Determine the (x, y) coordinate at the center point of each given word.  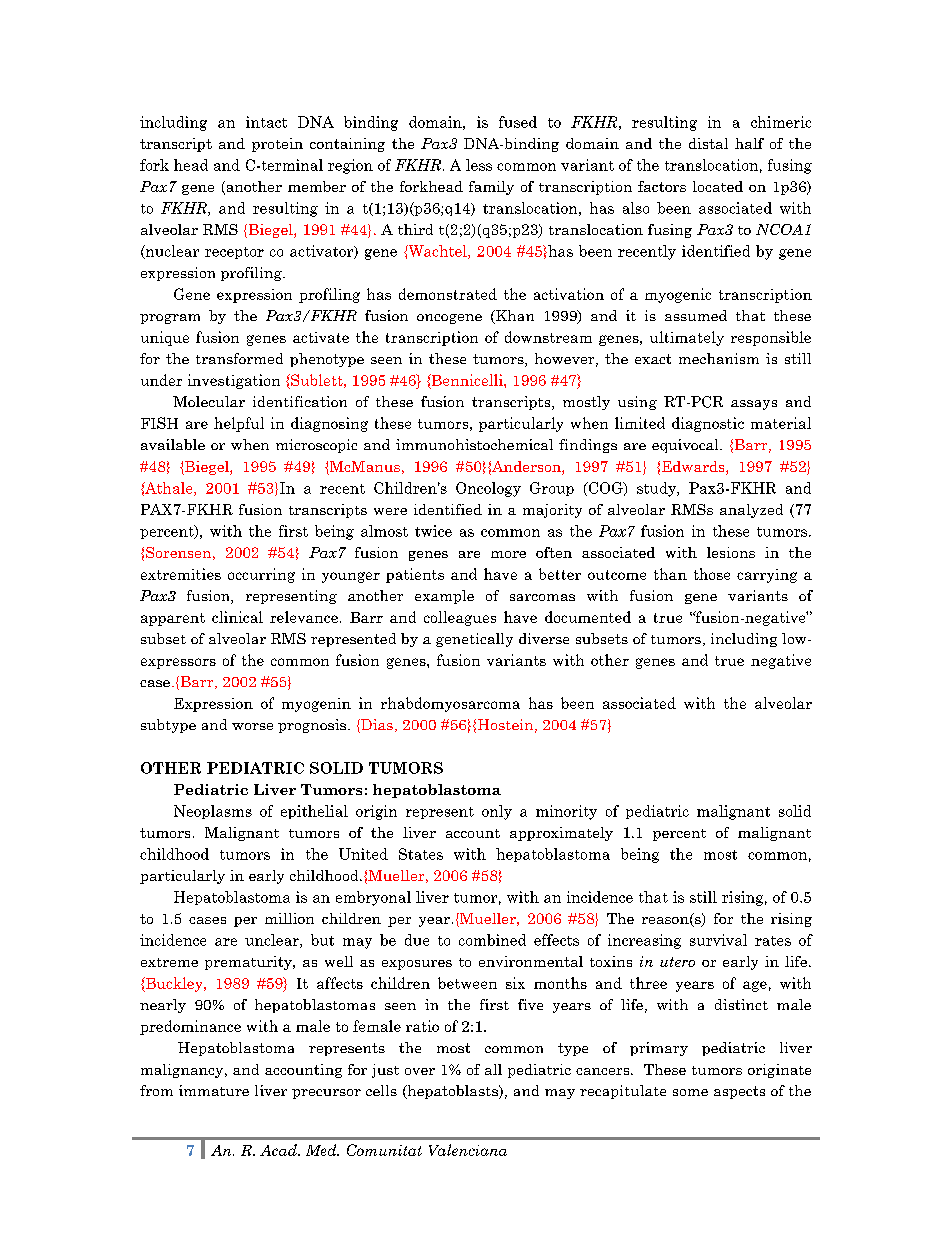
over (420, 1071)
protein (277, 145)
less (479, 165)
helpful (239, 424)
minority (566, 812)
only (497, 812)
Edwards (694, 468)
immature (214, 1090)
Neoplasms (213, 812)
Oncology (488, 489)
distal (708, 143)
